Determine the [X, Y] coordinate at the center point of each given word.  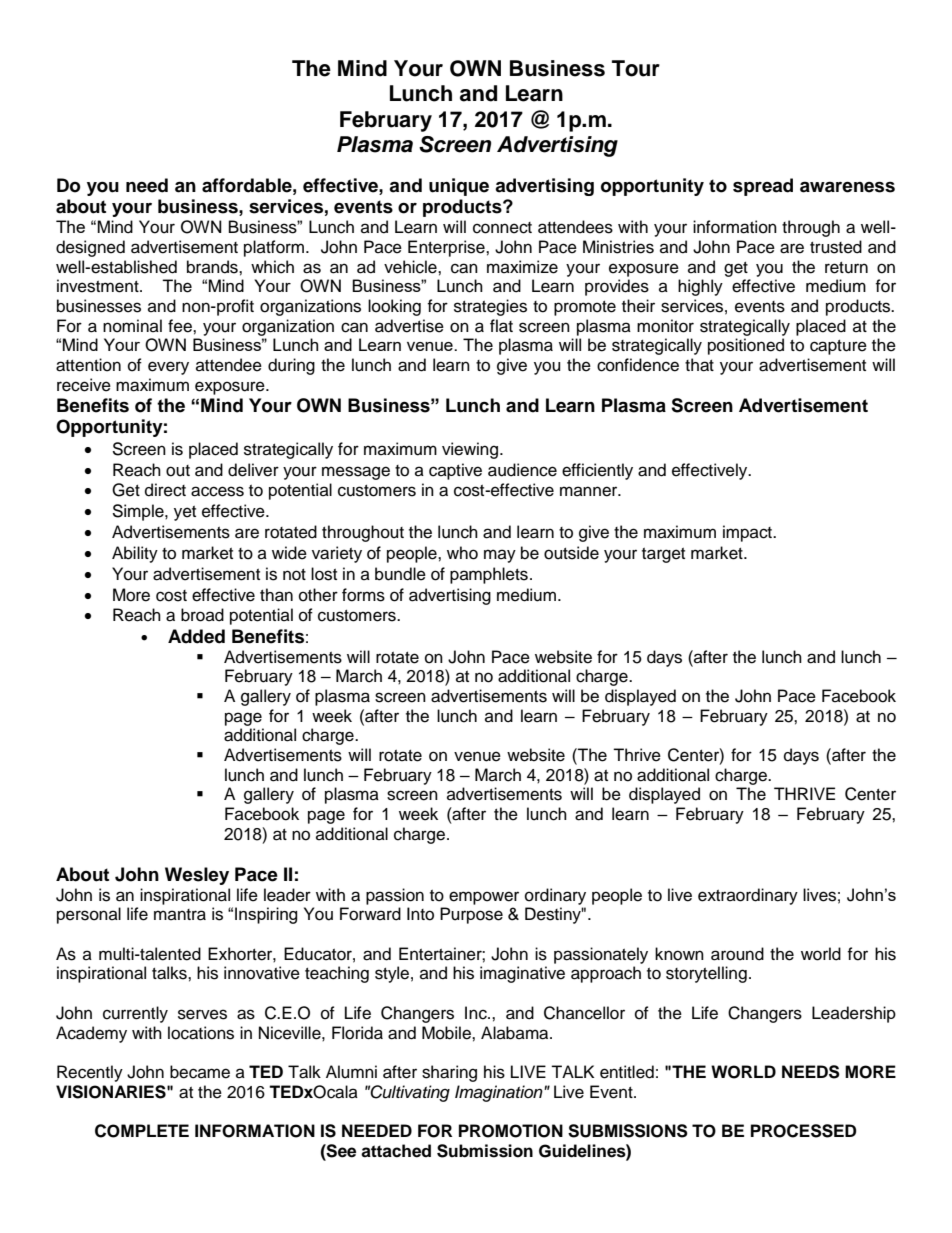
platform [275, 248]
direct [165, 490]
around [737, 954]
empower [484, 898]
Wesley [197, 876]
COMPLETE [142, 1131]
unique [459, 187]
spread [763, 187]
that [699, 365]
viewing [470, 450]
